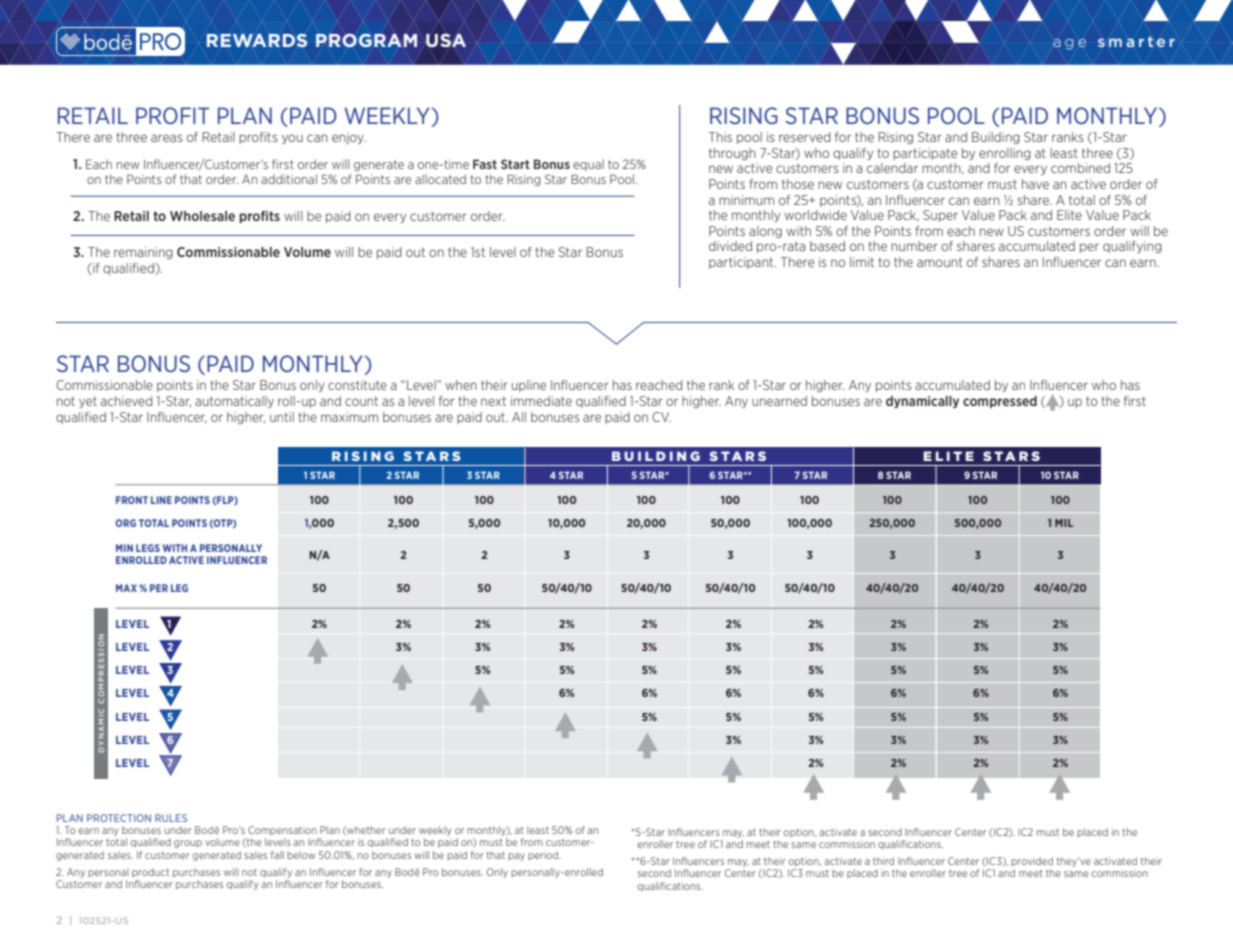 This document has width=1233, height=952. What do you see at coordinates (1000, 402) in the document?
I see `compressed` at bounding box center [1000, 402].
